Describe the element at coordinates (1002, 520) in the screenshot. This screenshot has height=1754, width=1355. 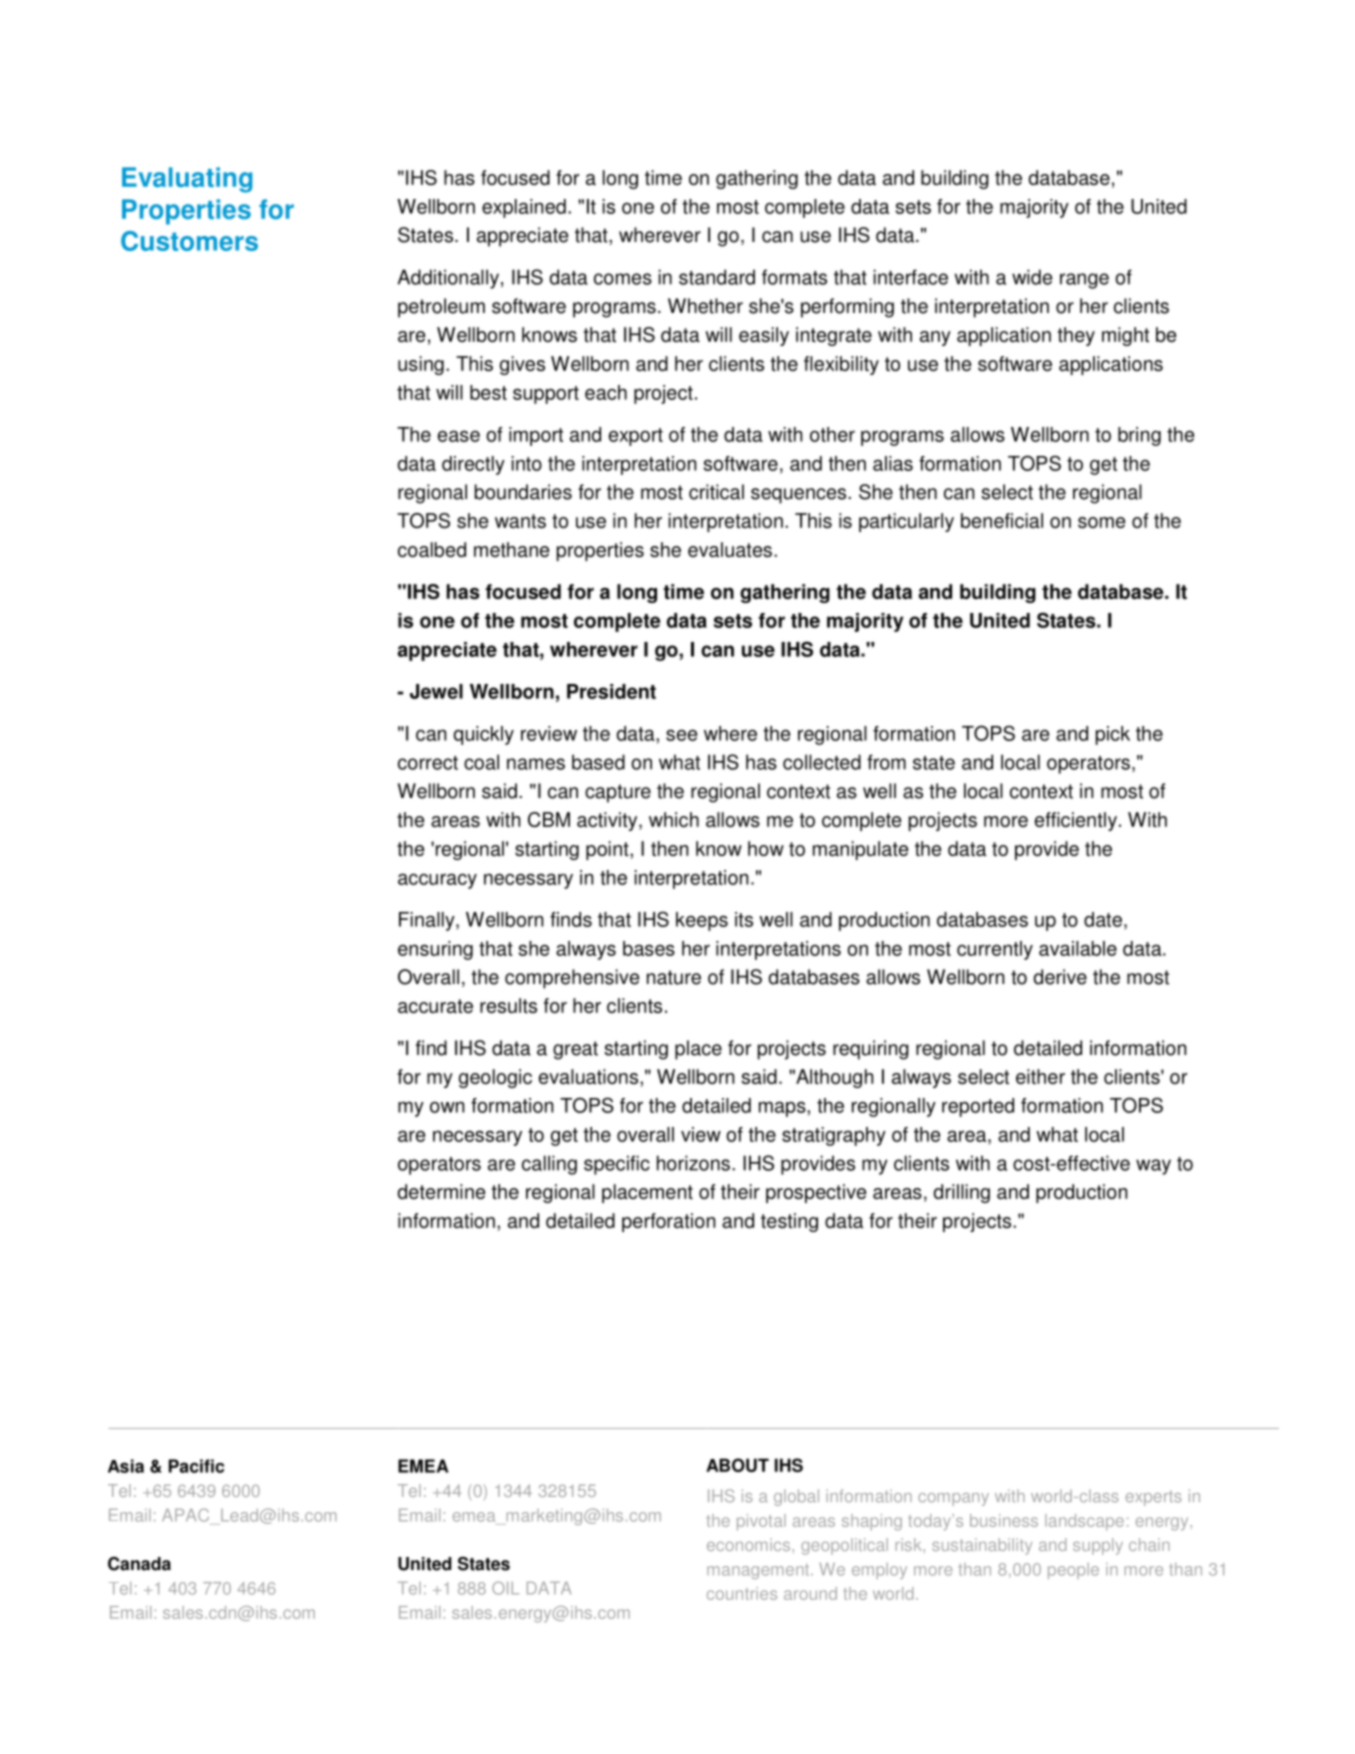
I see `beneficial` at that location.
